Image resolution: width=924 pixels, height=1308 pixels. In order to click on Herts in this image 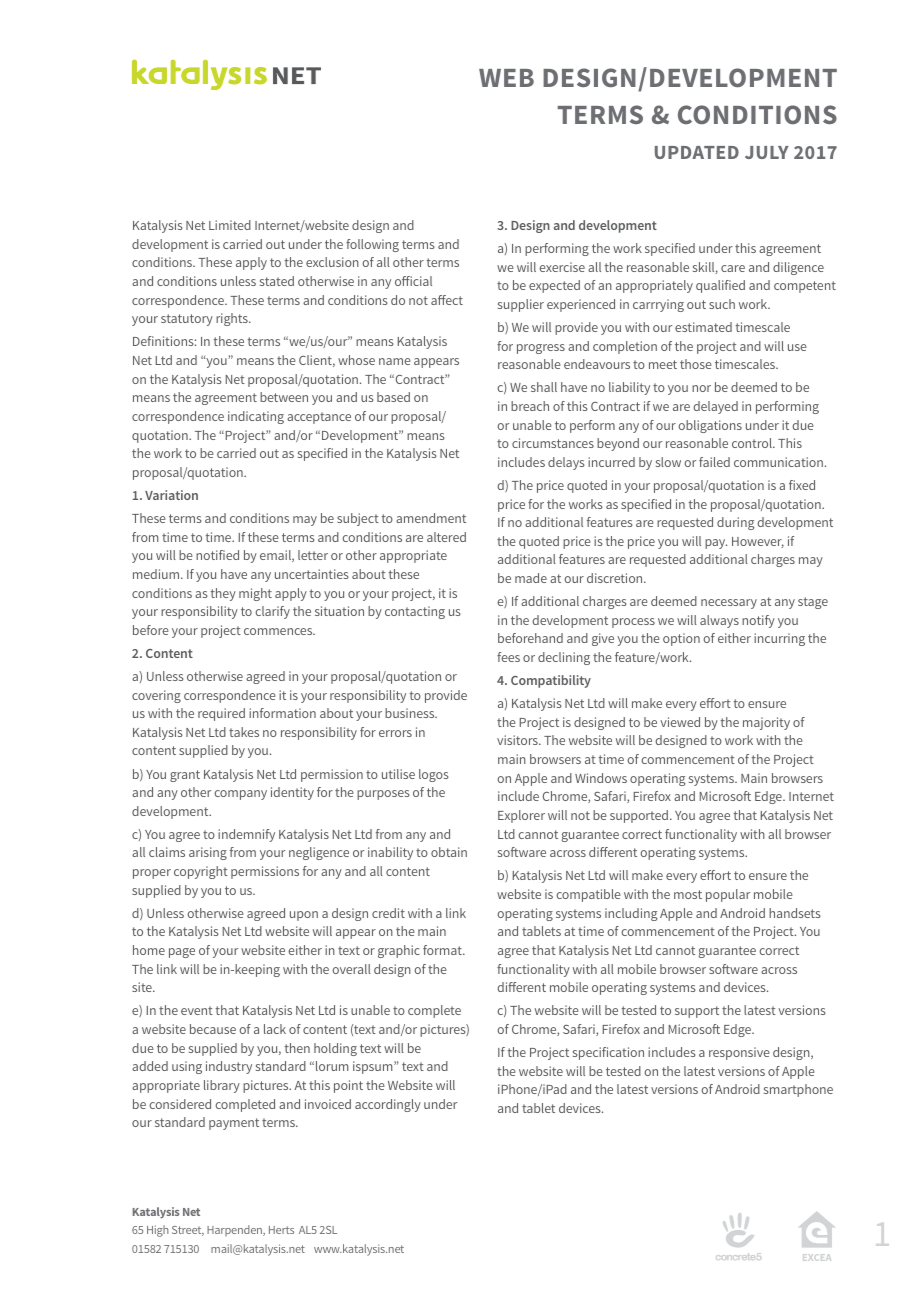, I will do `click(281, 1230)`.
